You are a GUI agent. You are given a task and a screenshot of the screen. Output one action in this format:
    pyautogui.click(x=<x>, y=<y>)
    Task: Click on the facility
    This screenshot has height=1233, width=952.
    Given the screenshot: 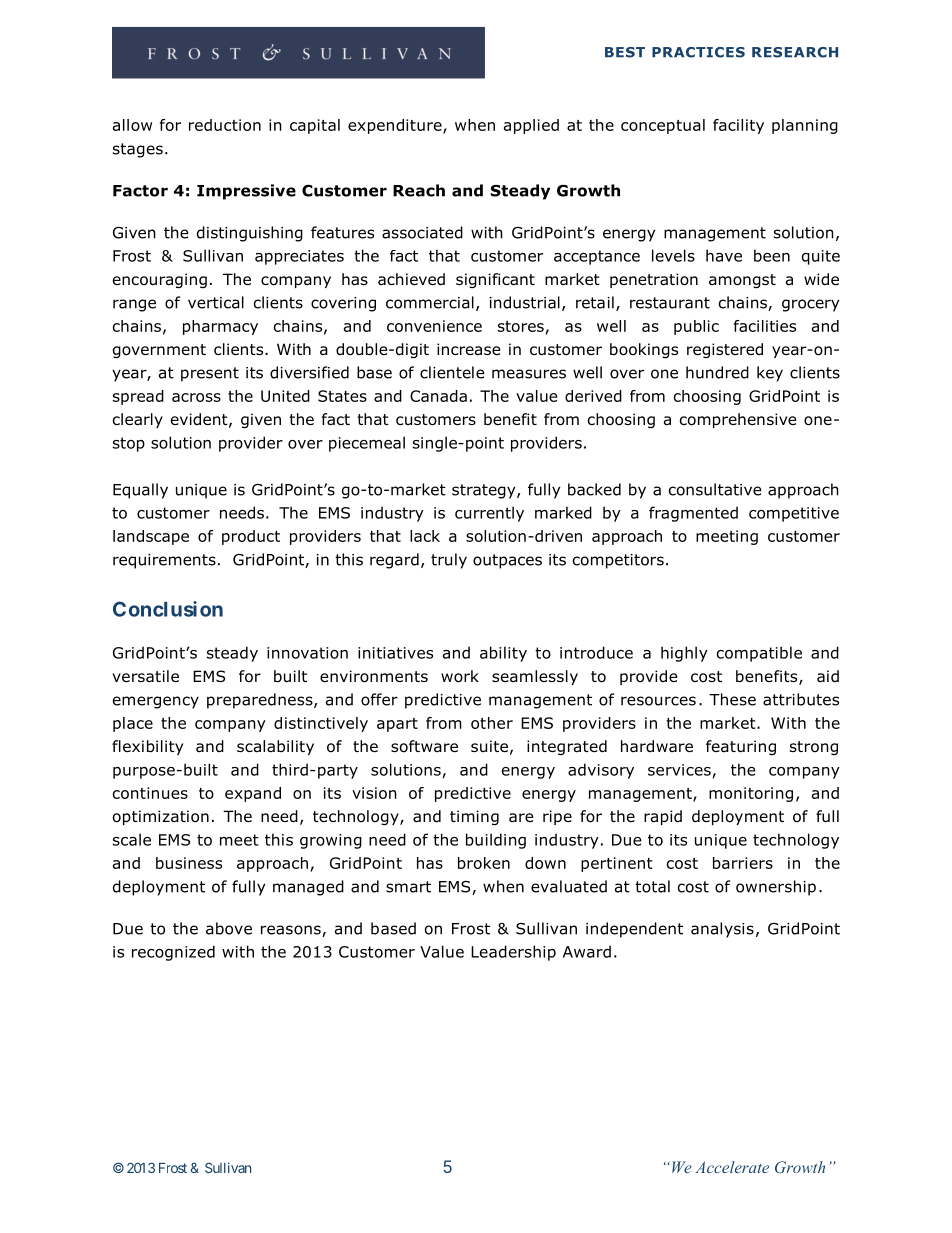 What is the action you would take?
    pyautogui.click(x=738, y=126)
